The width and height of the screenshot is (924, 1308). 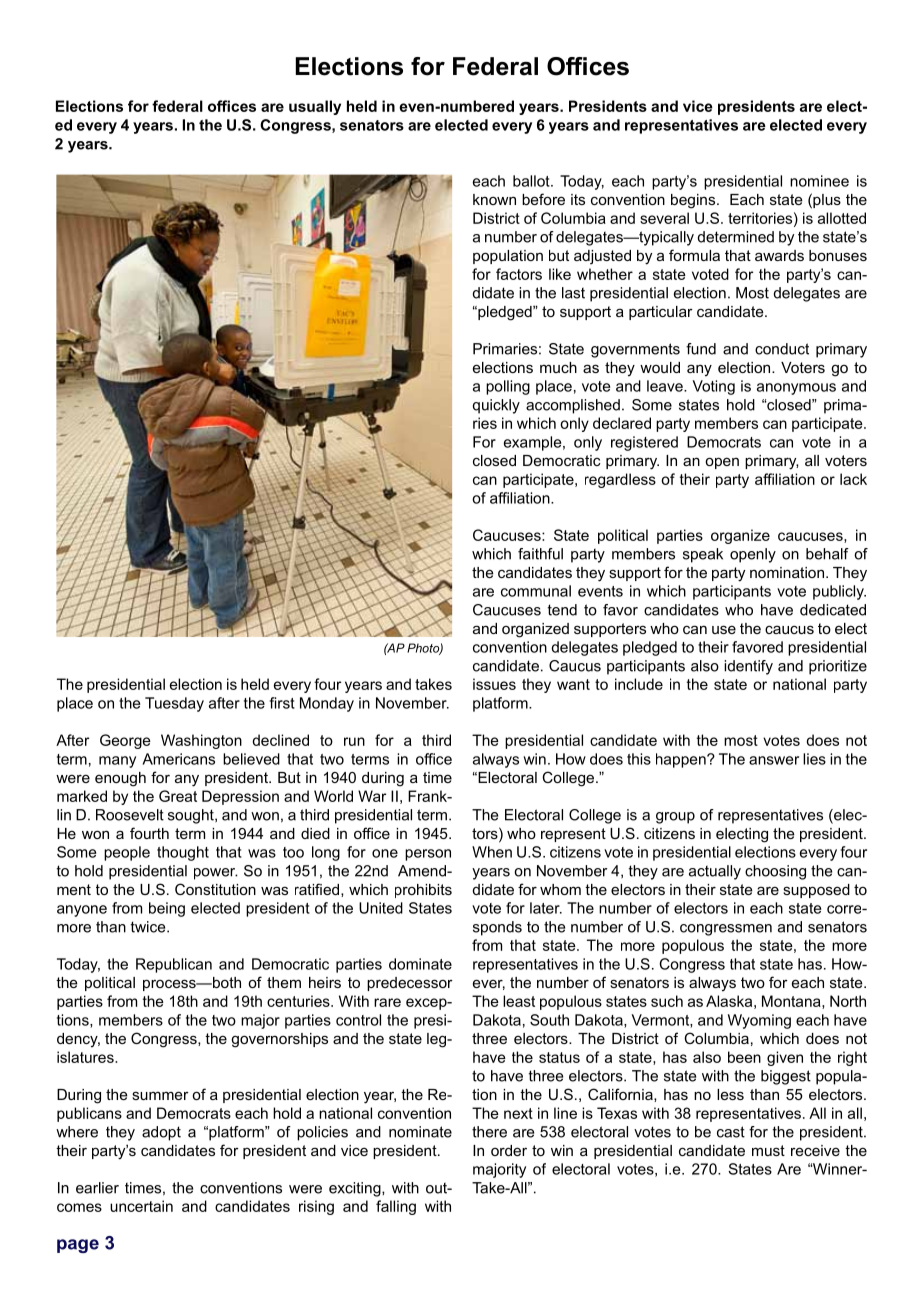 I want to click on usually, so click(x=315, y=107).
